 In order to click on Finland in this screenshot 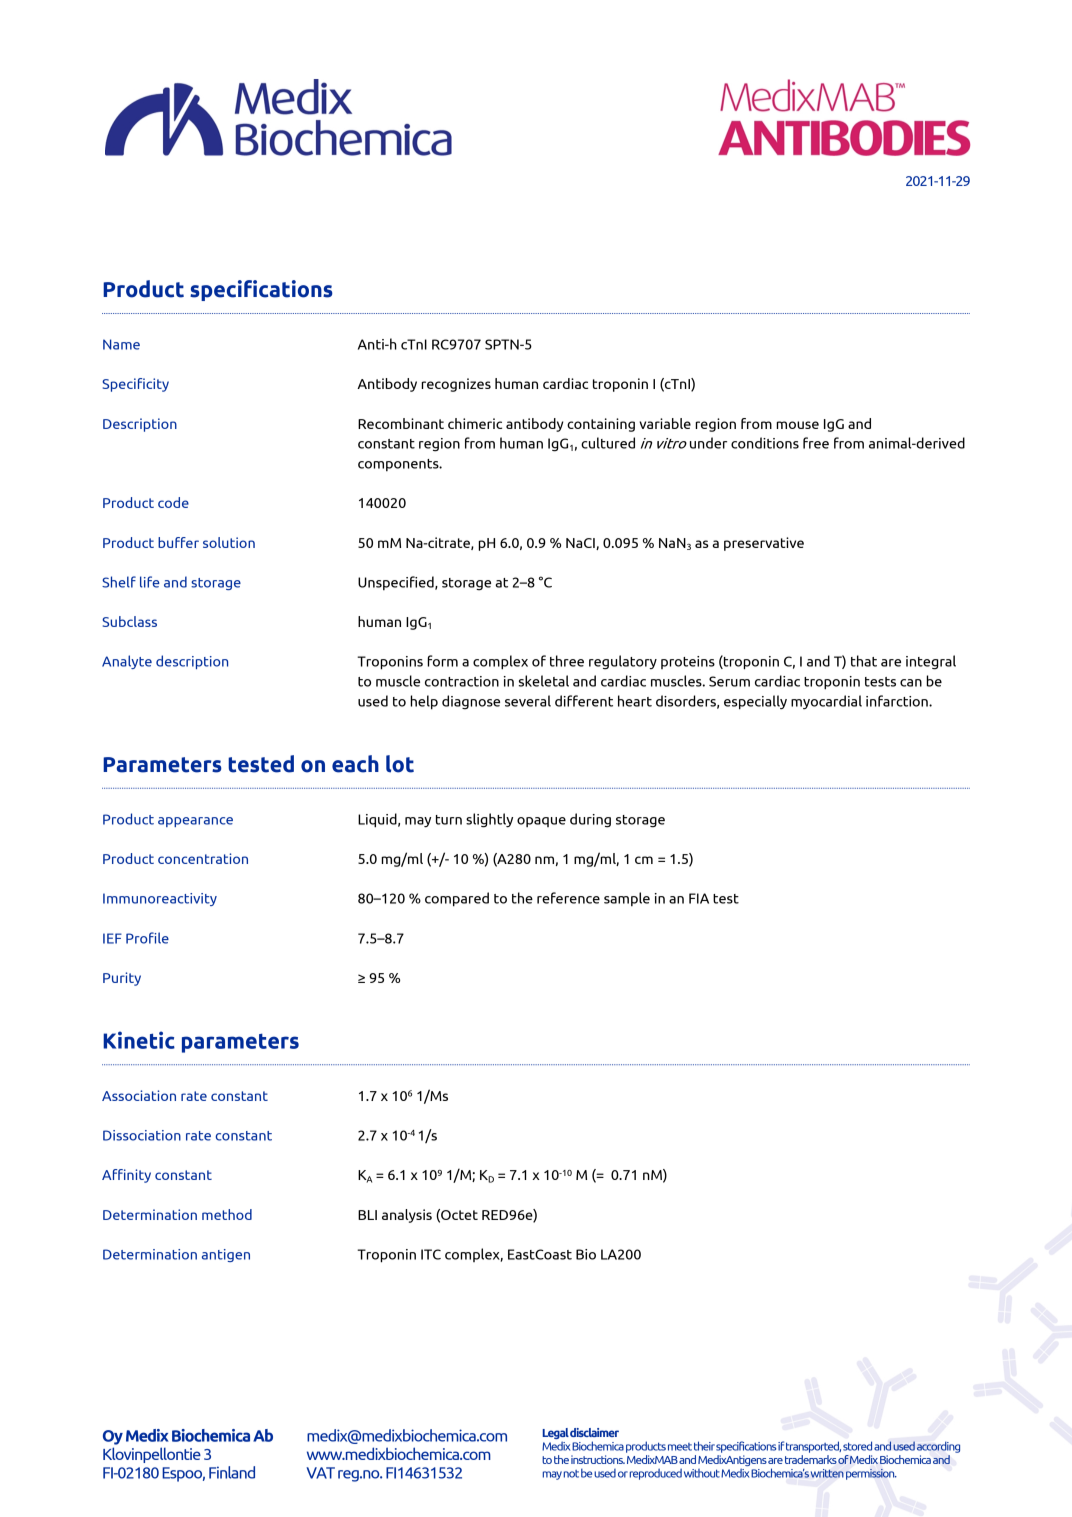, I will do `click(232, 1472)`.
